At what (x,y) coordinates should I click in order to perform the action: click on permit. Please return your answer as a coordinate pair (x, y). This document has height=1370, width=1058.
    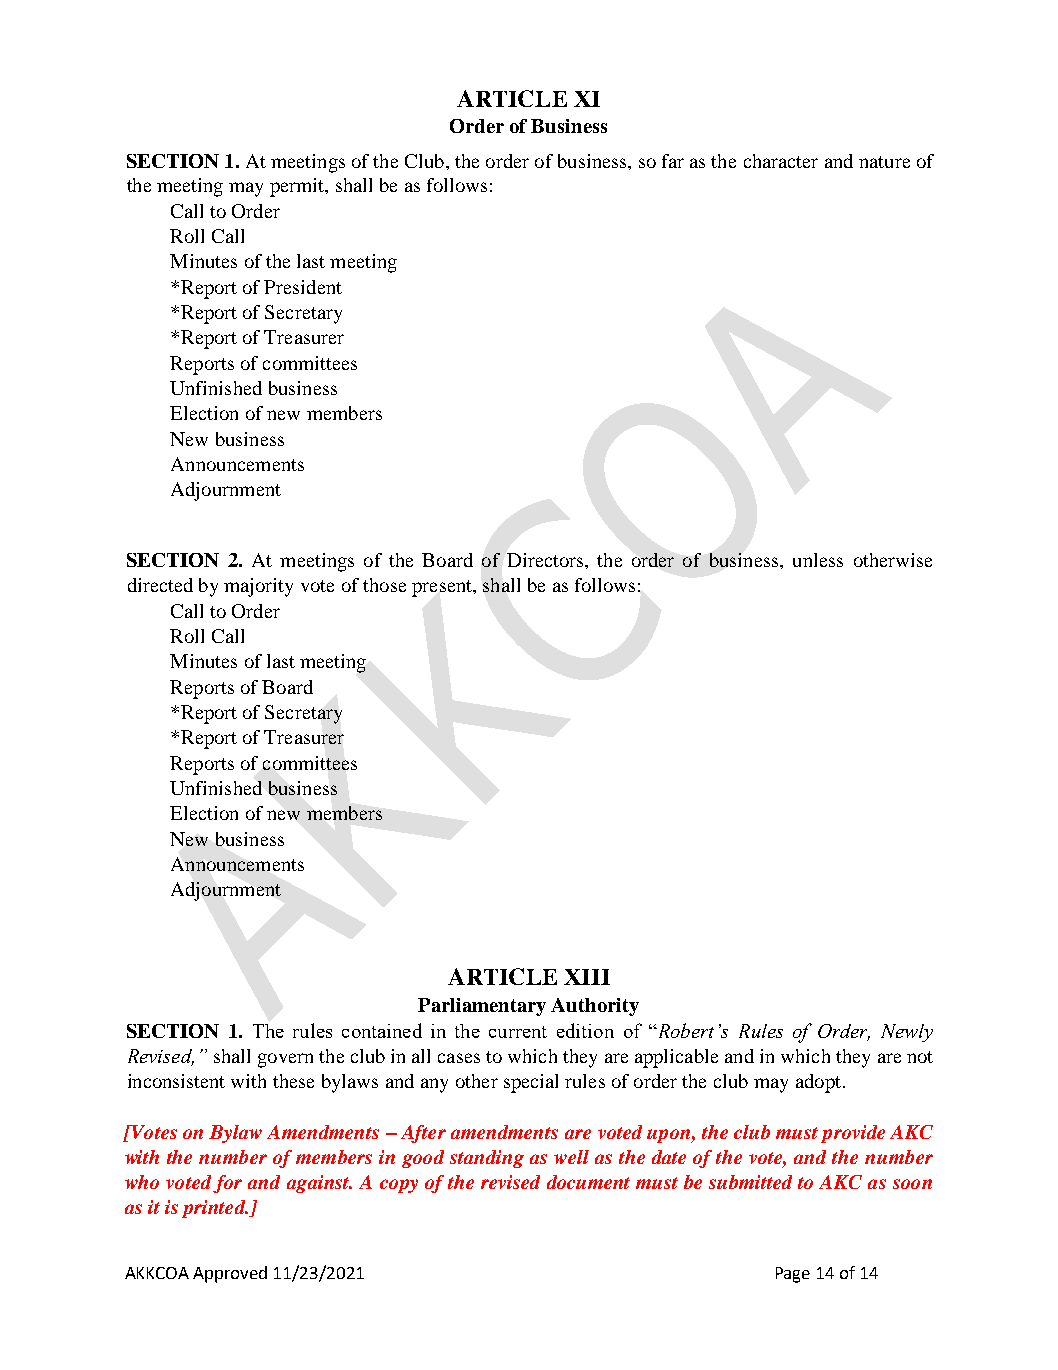
    Looking at the image, I should click on (298, 187).
